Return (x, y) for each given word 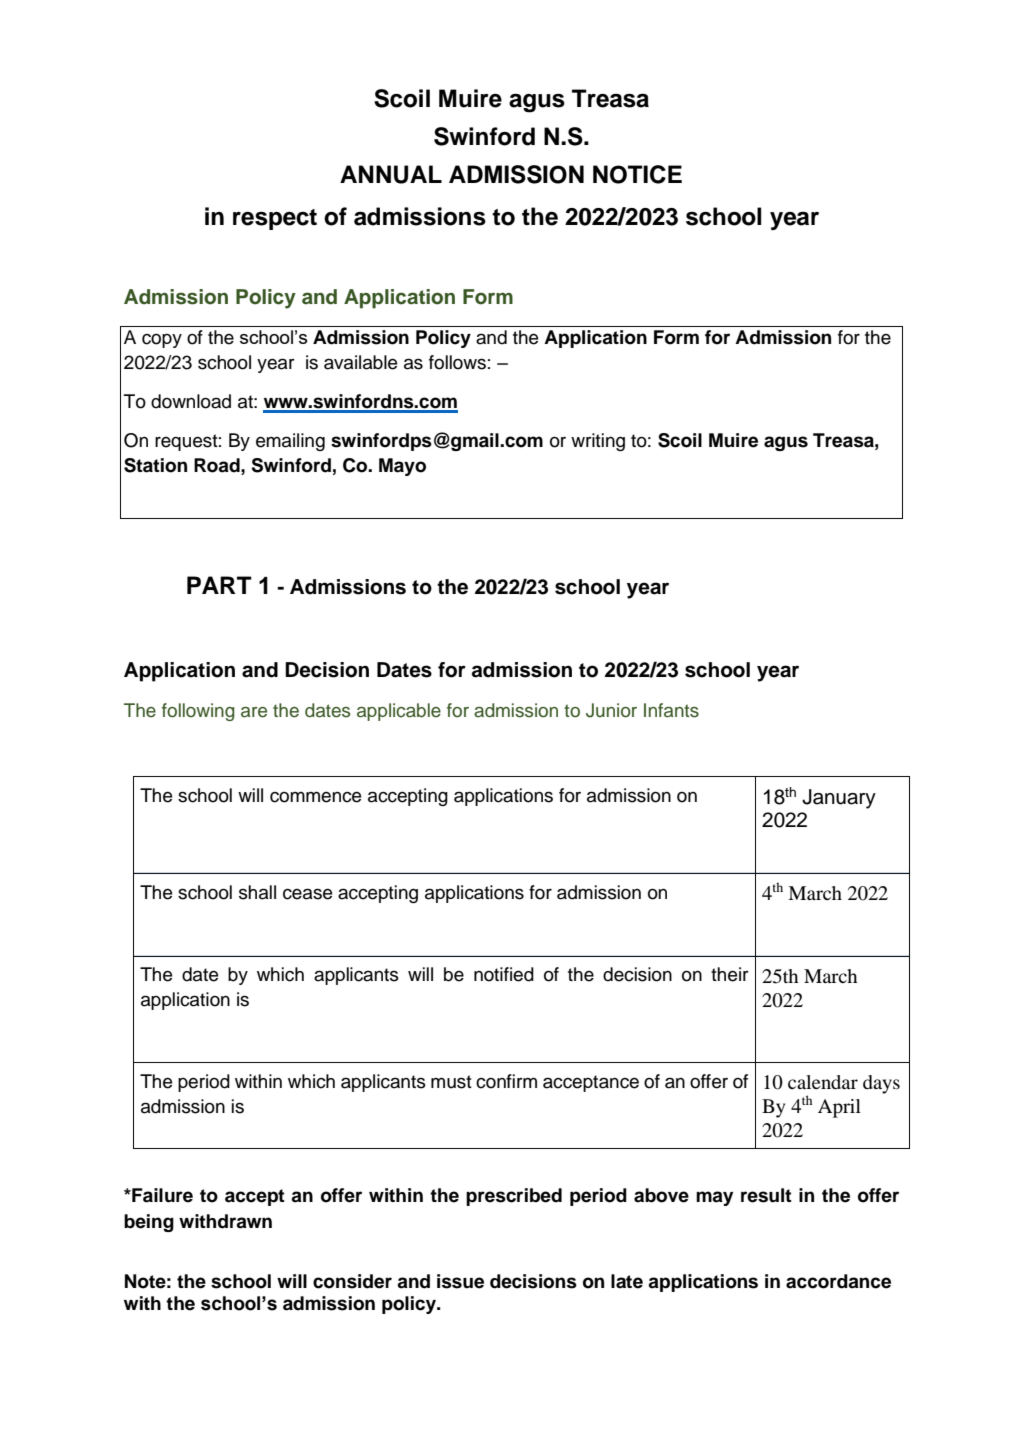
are (254, 712)
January (839, 799)
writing (598, 442)
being (149, 1223)
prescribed (514, 1197)
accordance (838, 1281)
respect (275, 219)
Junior (611, 710)
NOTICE (637, 174)
